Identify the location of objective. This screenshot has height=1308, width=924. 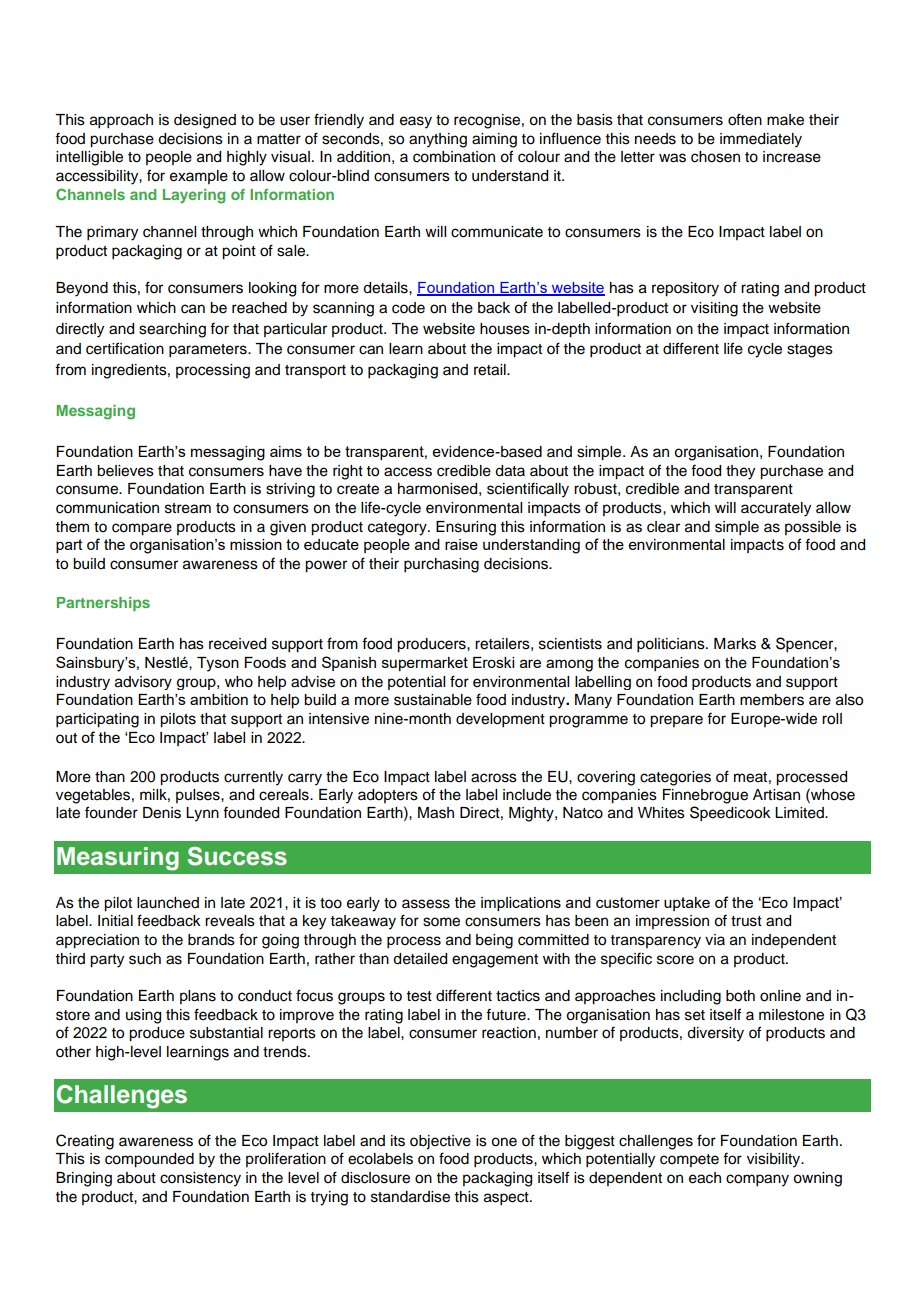
(440, 1142).
